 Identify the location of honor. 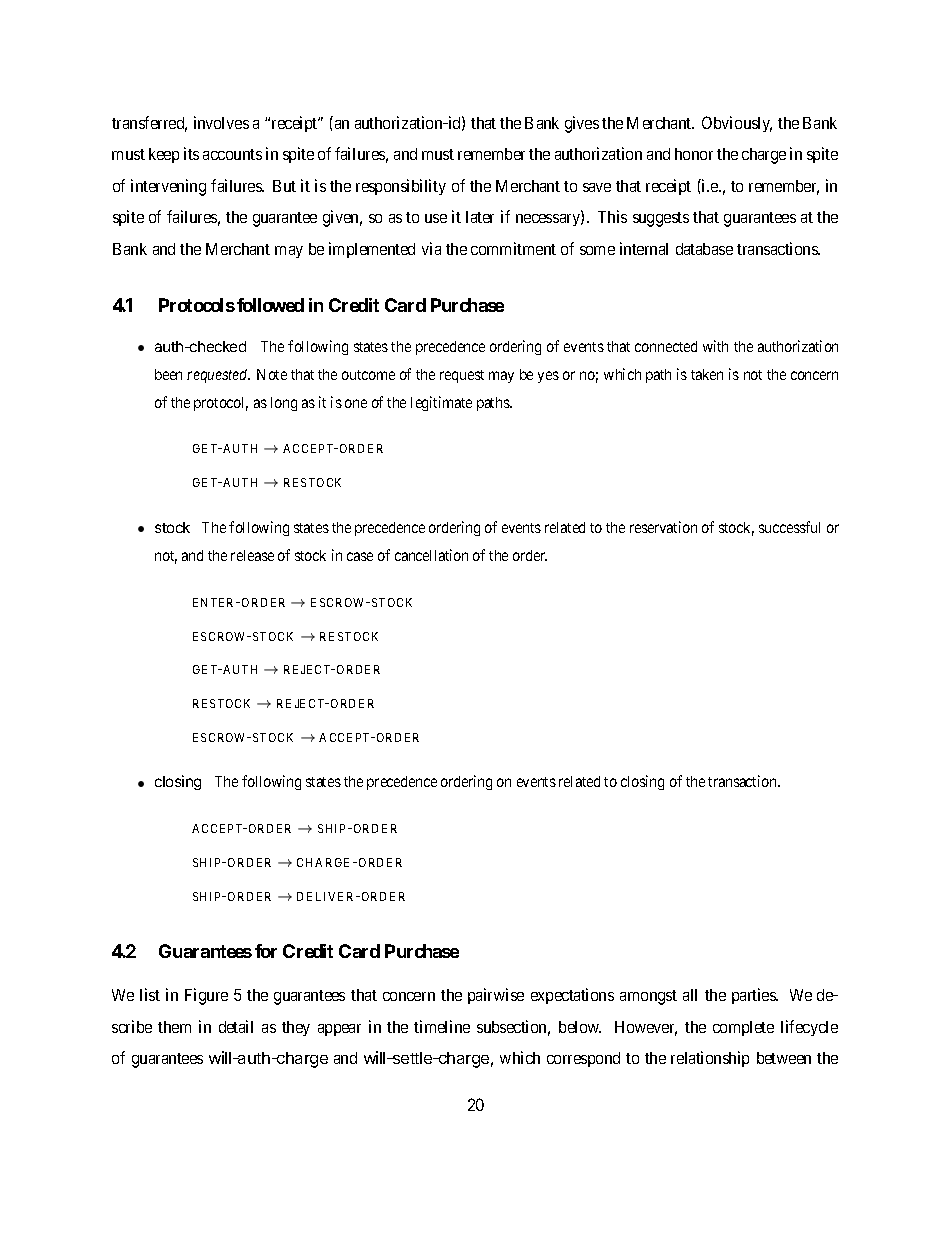
(694, 154).
